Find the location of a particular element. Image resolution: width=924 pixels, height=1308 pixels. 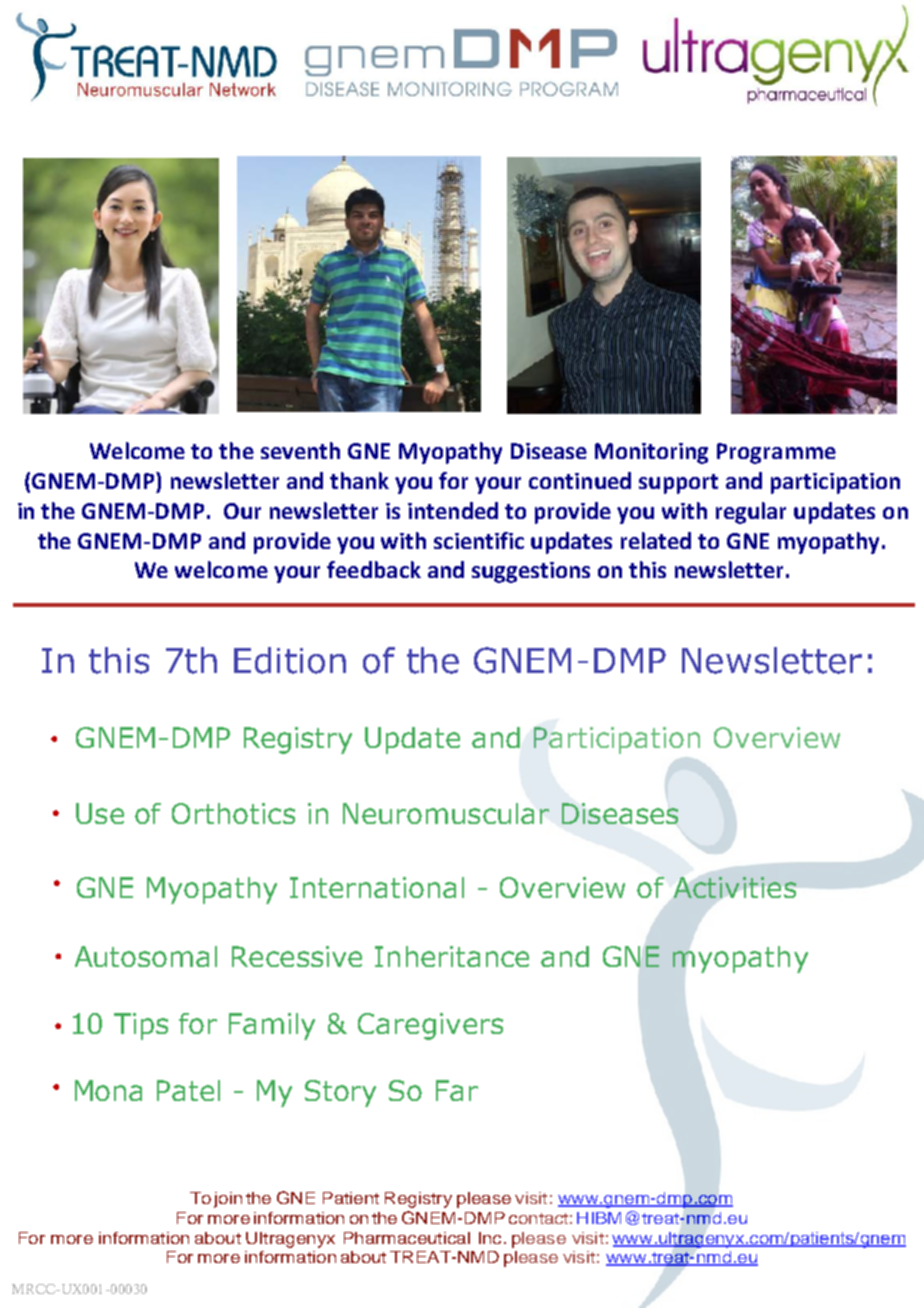

Activities is located at coordinates (735, 887).
